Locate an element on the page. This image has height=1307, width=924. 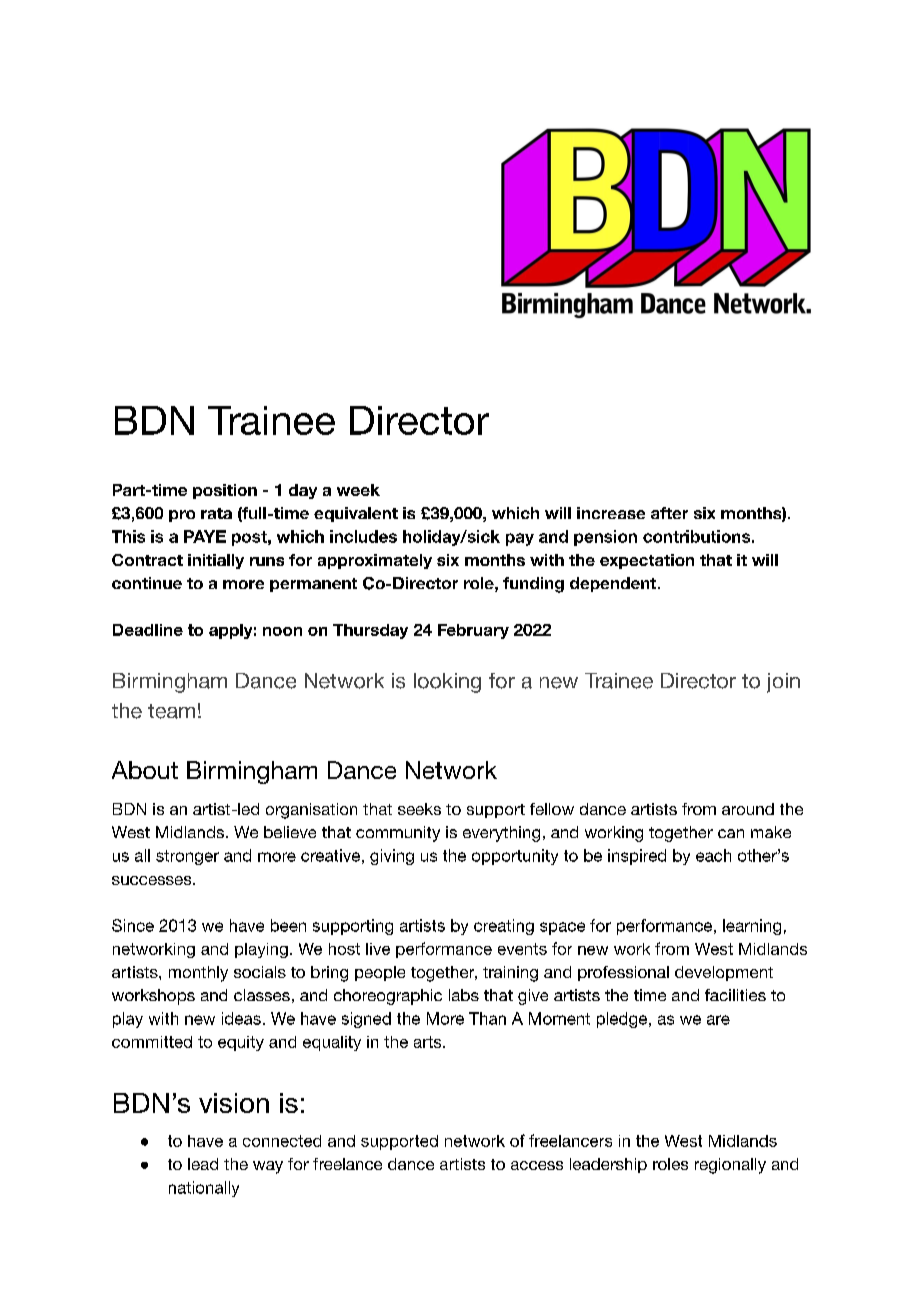
can is located at coordinates (731, 833).
